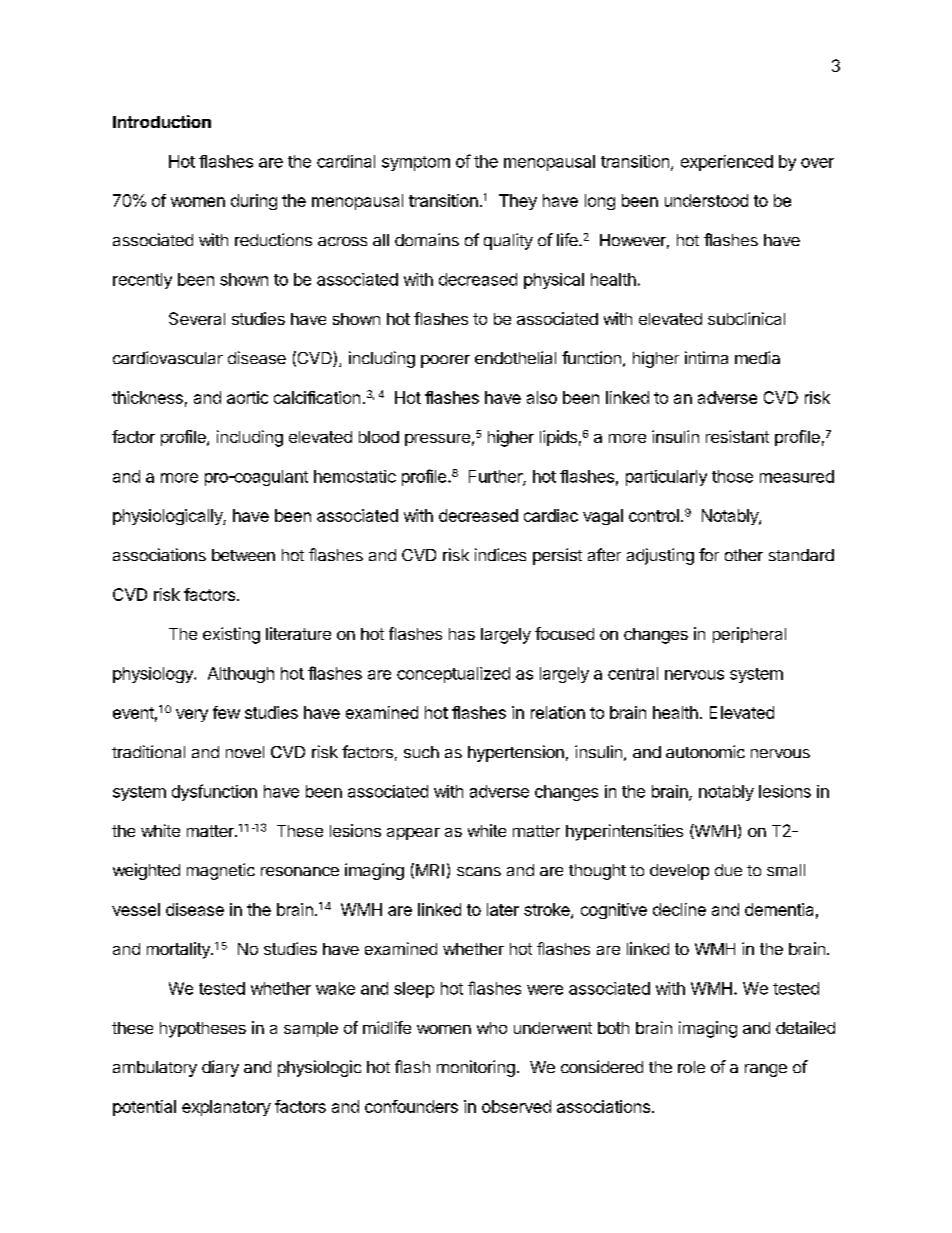 Image resolution: width=952 pixels, height=1233 pixels. What do you see at coordinates (732, 476) in the screenshot?
I see `those` at bounding box center [732, 476].
